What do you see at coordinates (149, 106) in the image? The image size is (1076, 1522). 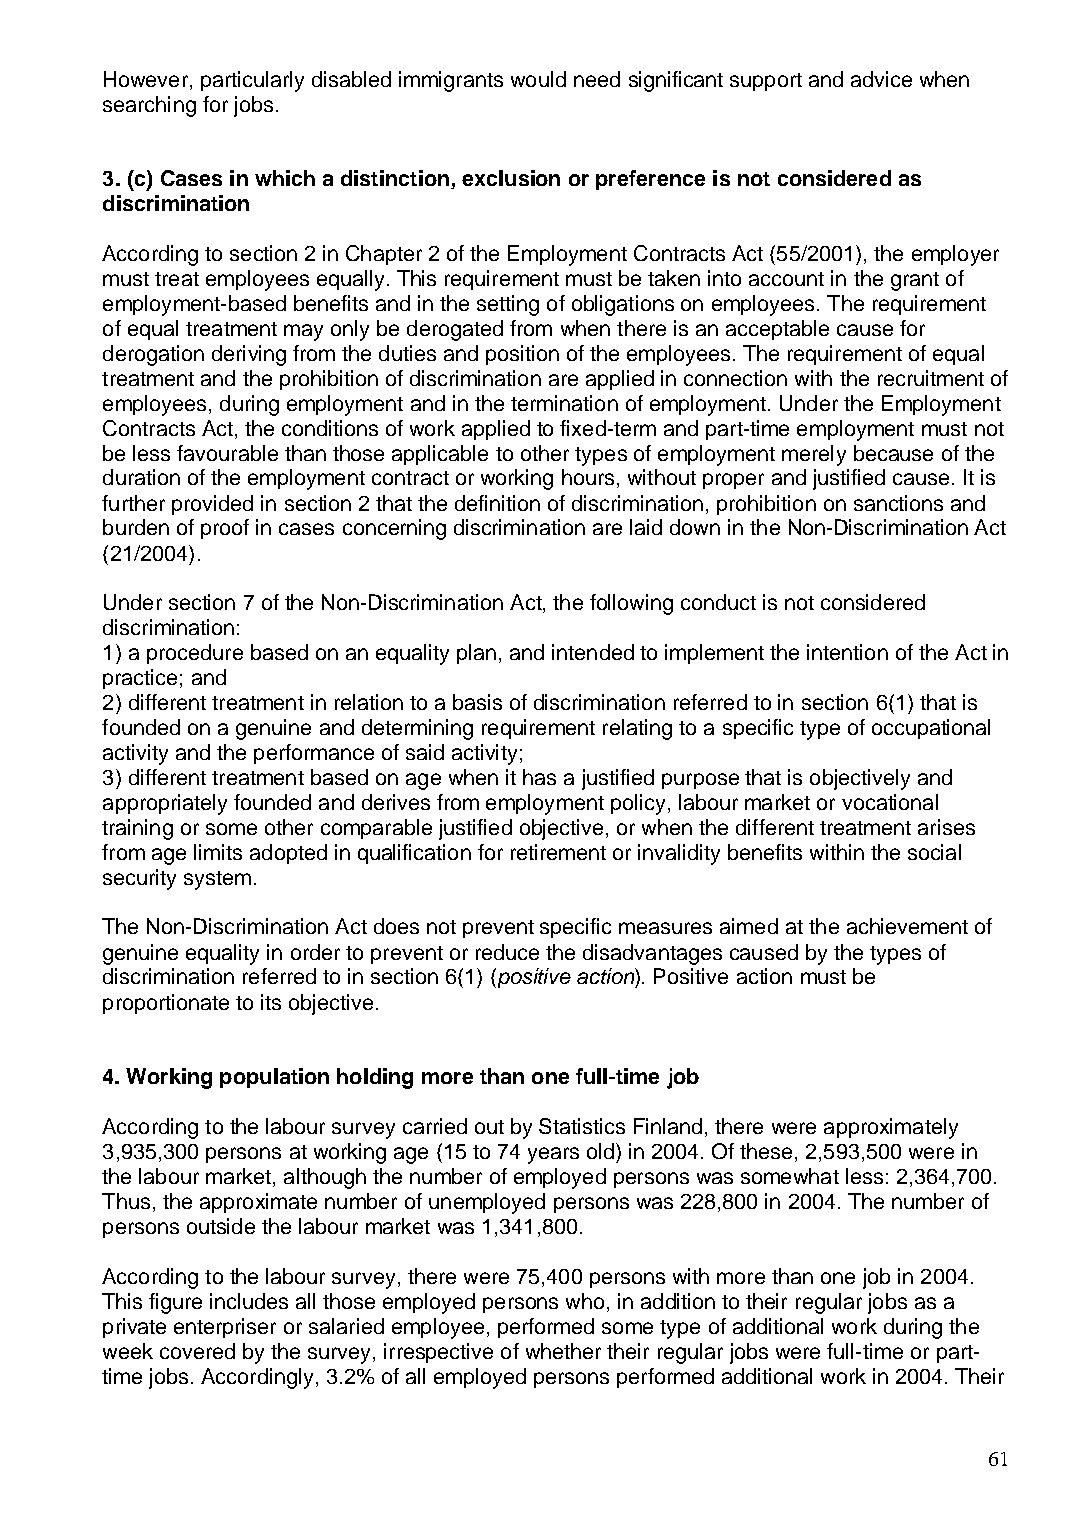 I see `searching` at bounding box center [149, 106].
